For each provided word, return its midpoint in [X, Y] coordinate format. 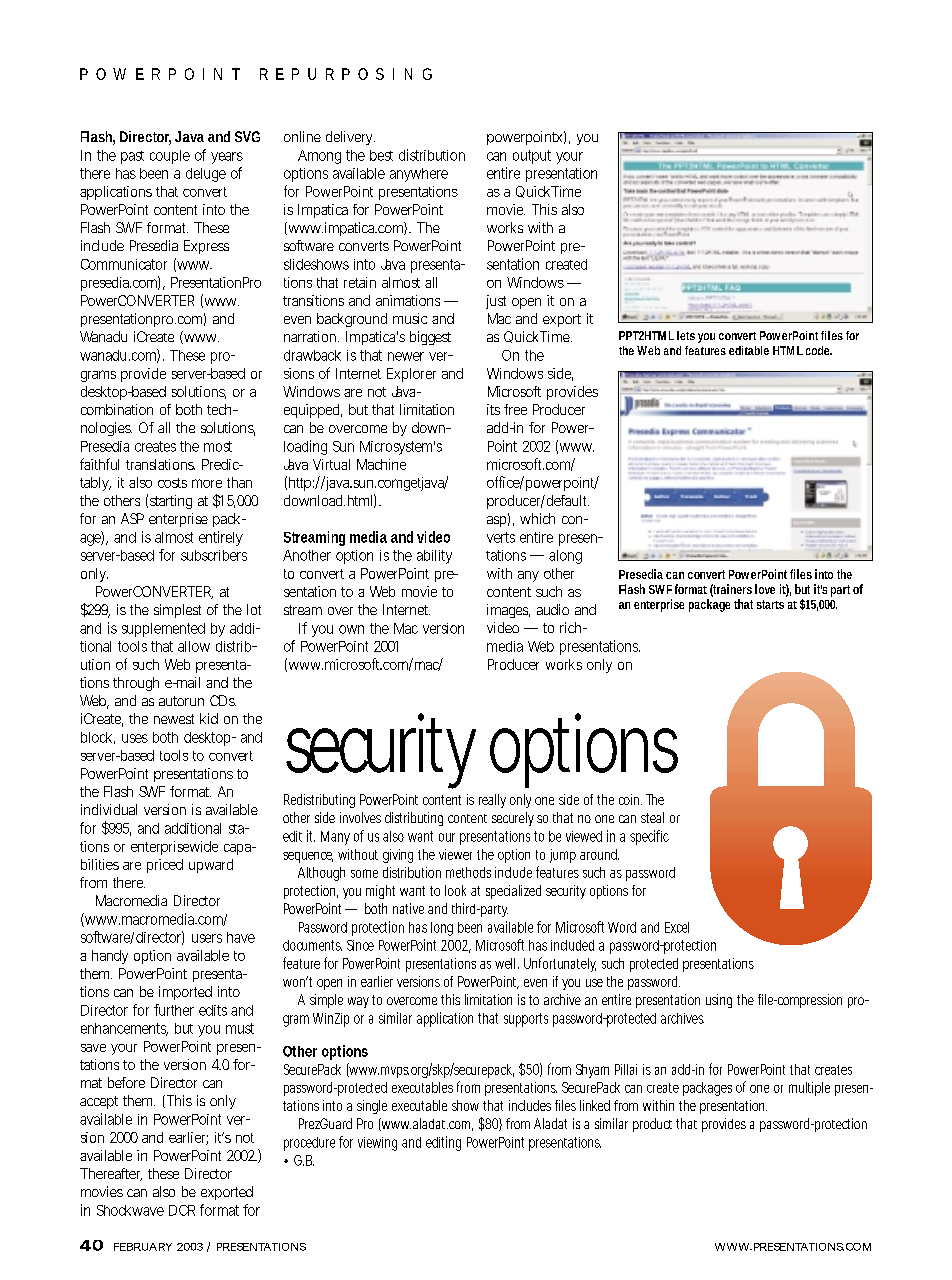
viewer [455, 854]
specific [649, 837]
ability [434, 557]
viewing [377, 1144]
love [765, 589]
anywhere [419, 175]
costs [172, 483]
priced [165, 866]
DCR [182, 1210]
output [532, 157]
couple [170, 157]
